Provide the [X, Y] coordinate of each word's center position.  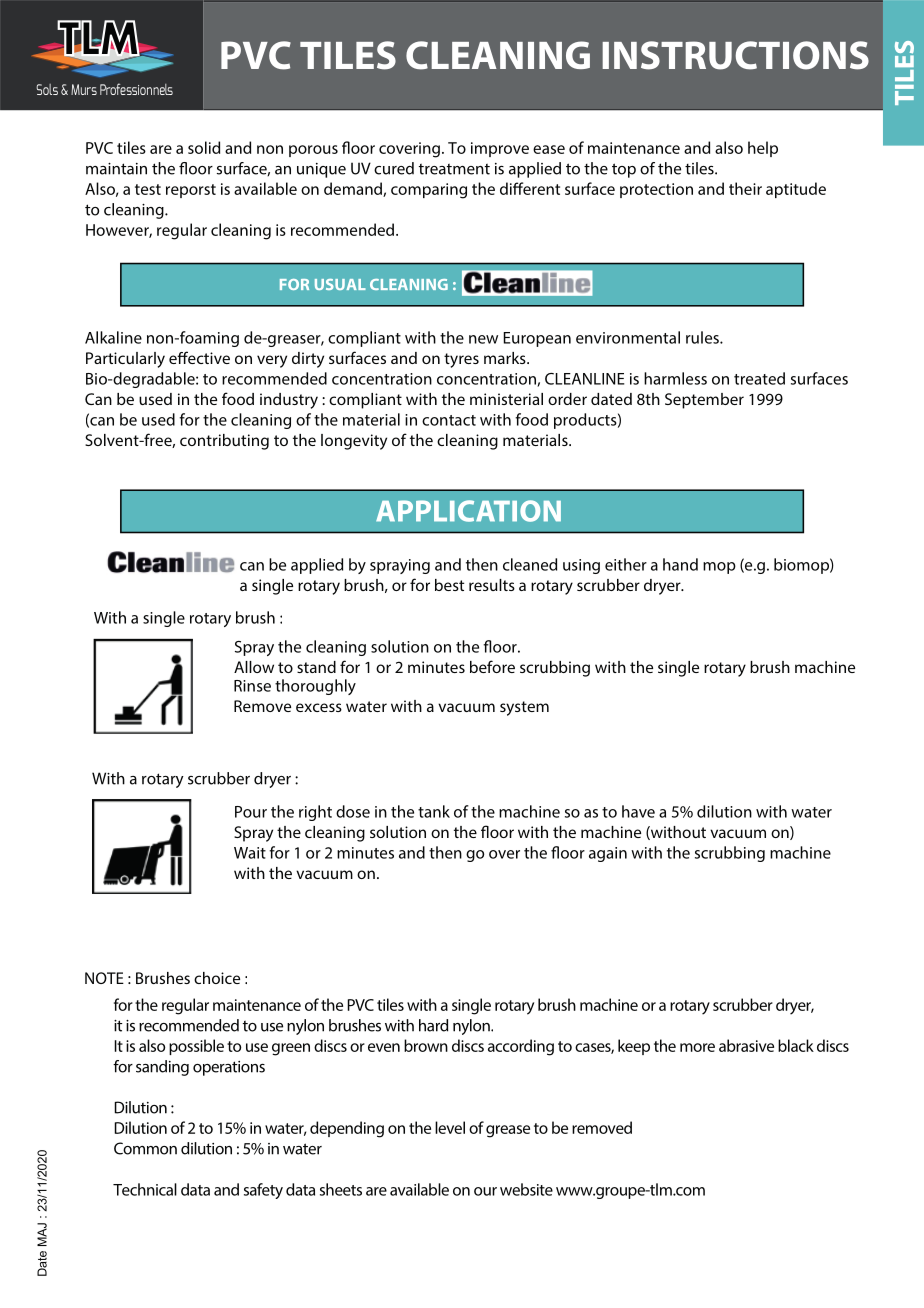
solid [204, 147]
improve [500, 149]
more [697, 1047]
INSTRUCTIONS [735, 55]
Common [145, 1148]
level [450, 1127]
